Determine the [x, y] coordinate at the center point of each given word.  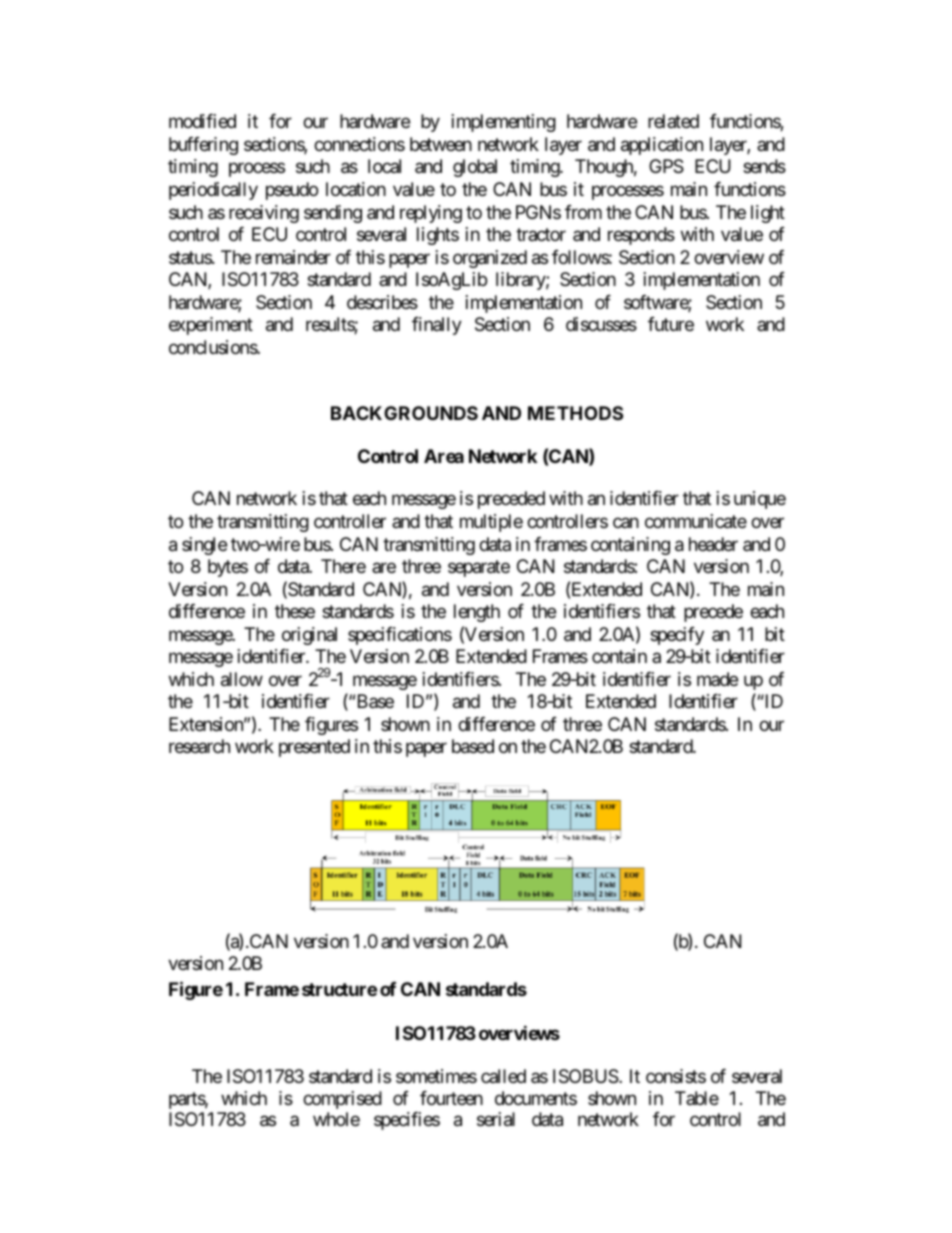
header [713, 544]
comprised [342, 1100]
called [503, 1076]
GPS [666, 166]
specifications [400, 636]
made [717, 679]
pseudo [292, 191]
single [204, 546]
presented [314, 748]
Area [444, 456]
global [475, 168]
